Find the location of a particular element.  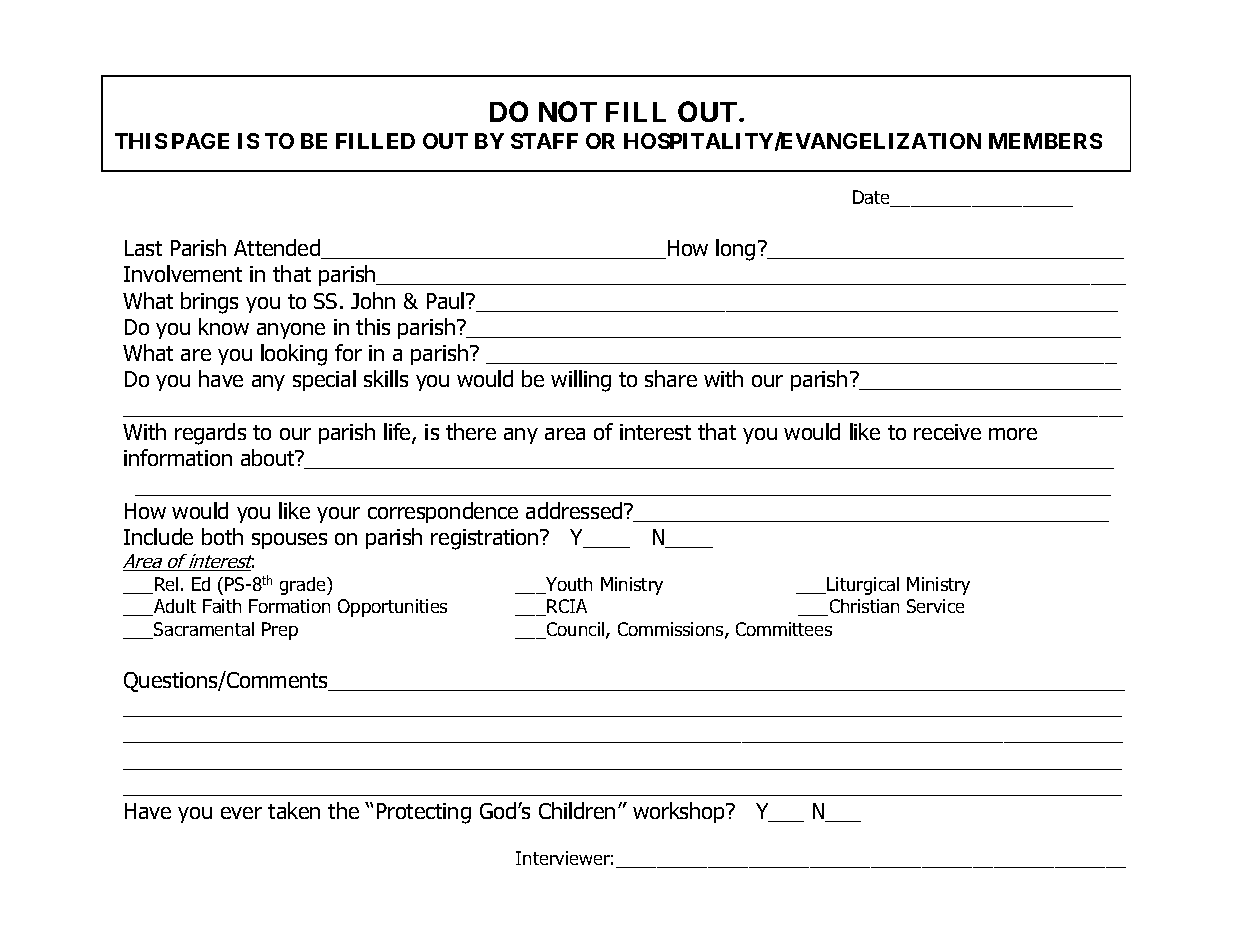

ever is located at coordinates (241, 813).
